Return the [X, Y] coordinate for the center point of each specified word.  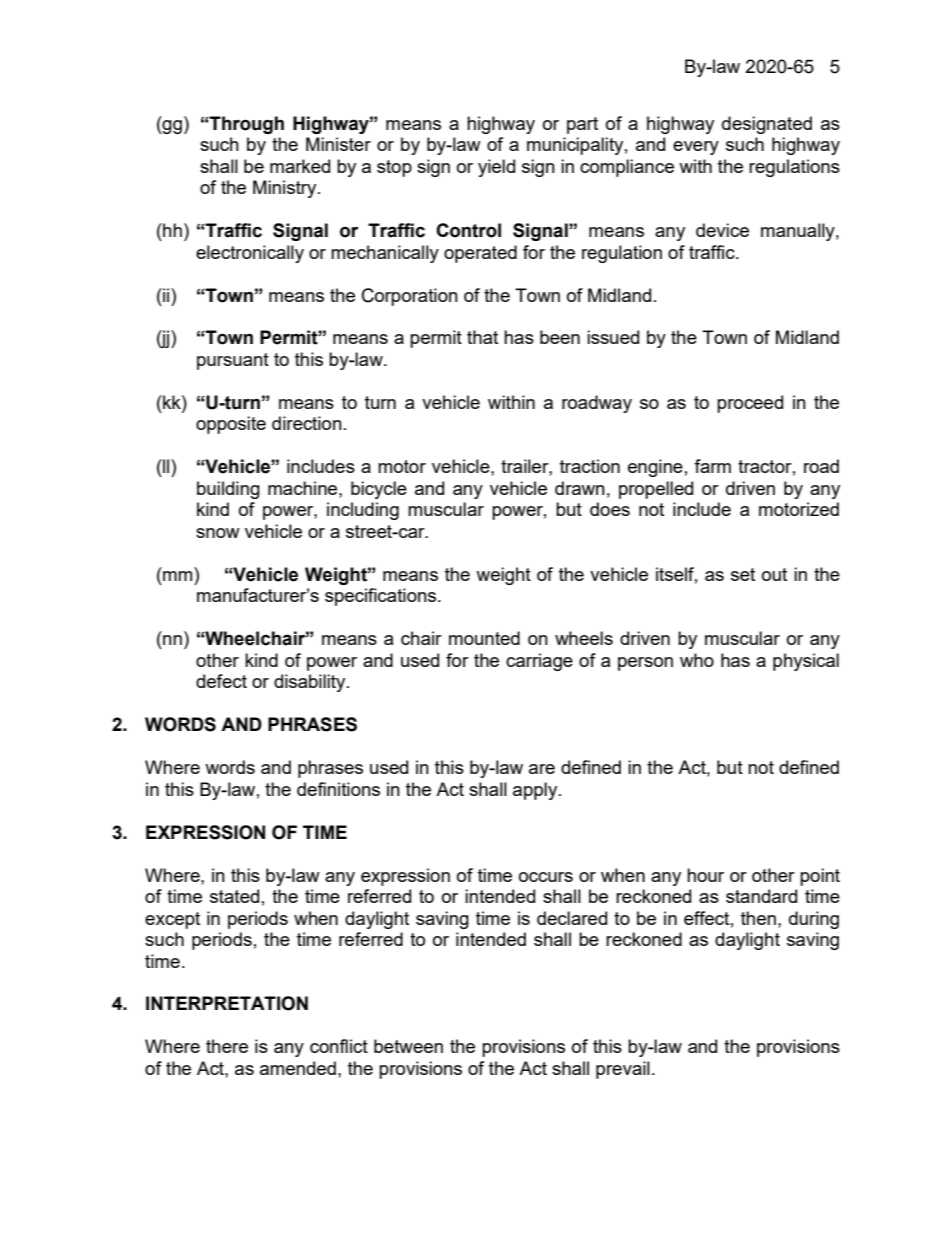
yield [496, 168]
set [743, 574]
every [696, 148]
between [408, 1046]
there [227, 1046]
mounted [484, 638]
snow [218, 533]
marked [300, 166]
